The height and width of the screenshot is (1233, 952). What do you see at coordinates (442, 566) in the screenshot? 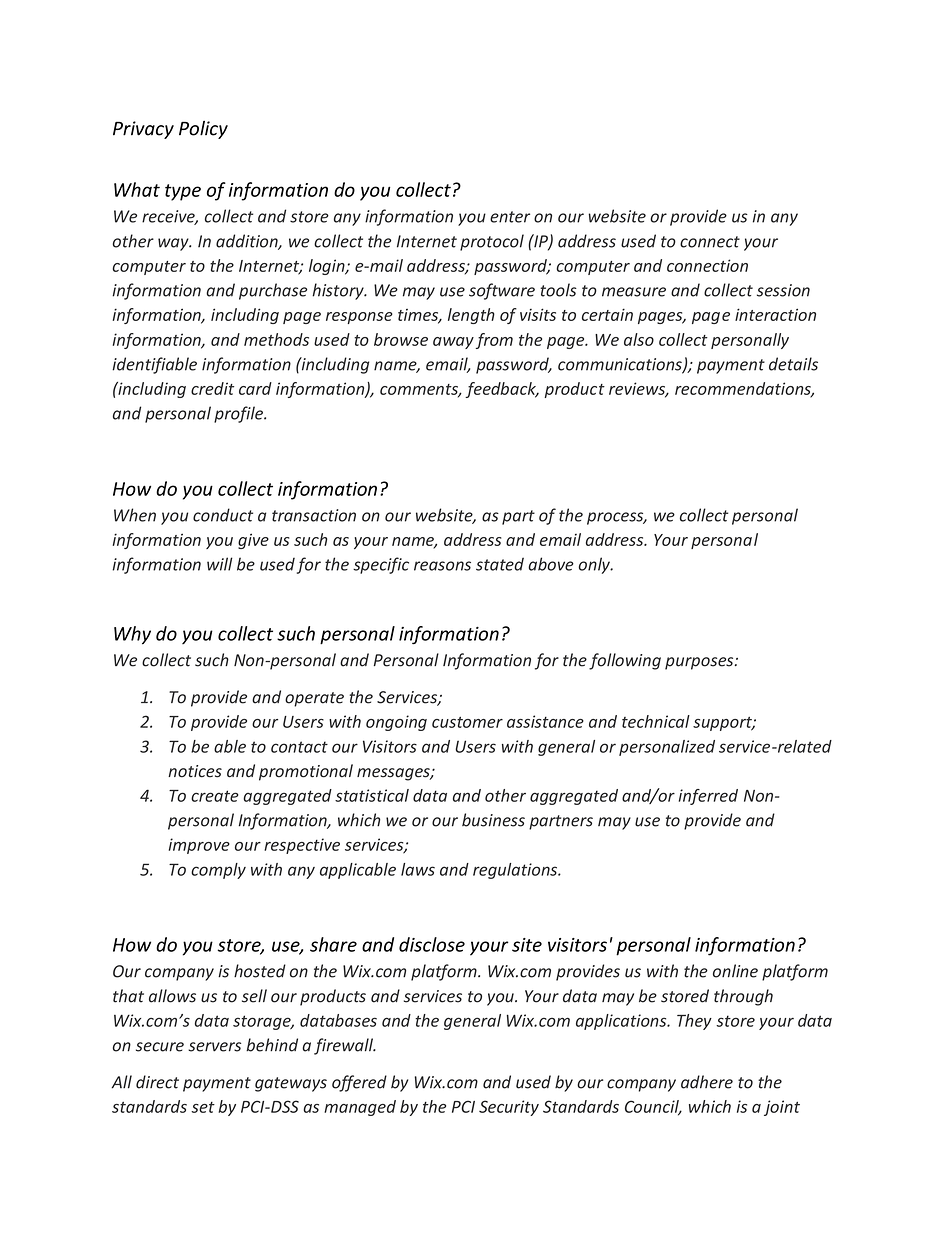
I see `reasons` at bounding box center [442, 566].
